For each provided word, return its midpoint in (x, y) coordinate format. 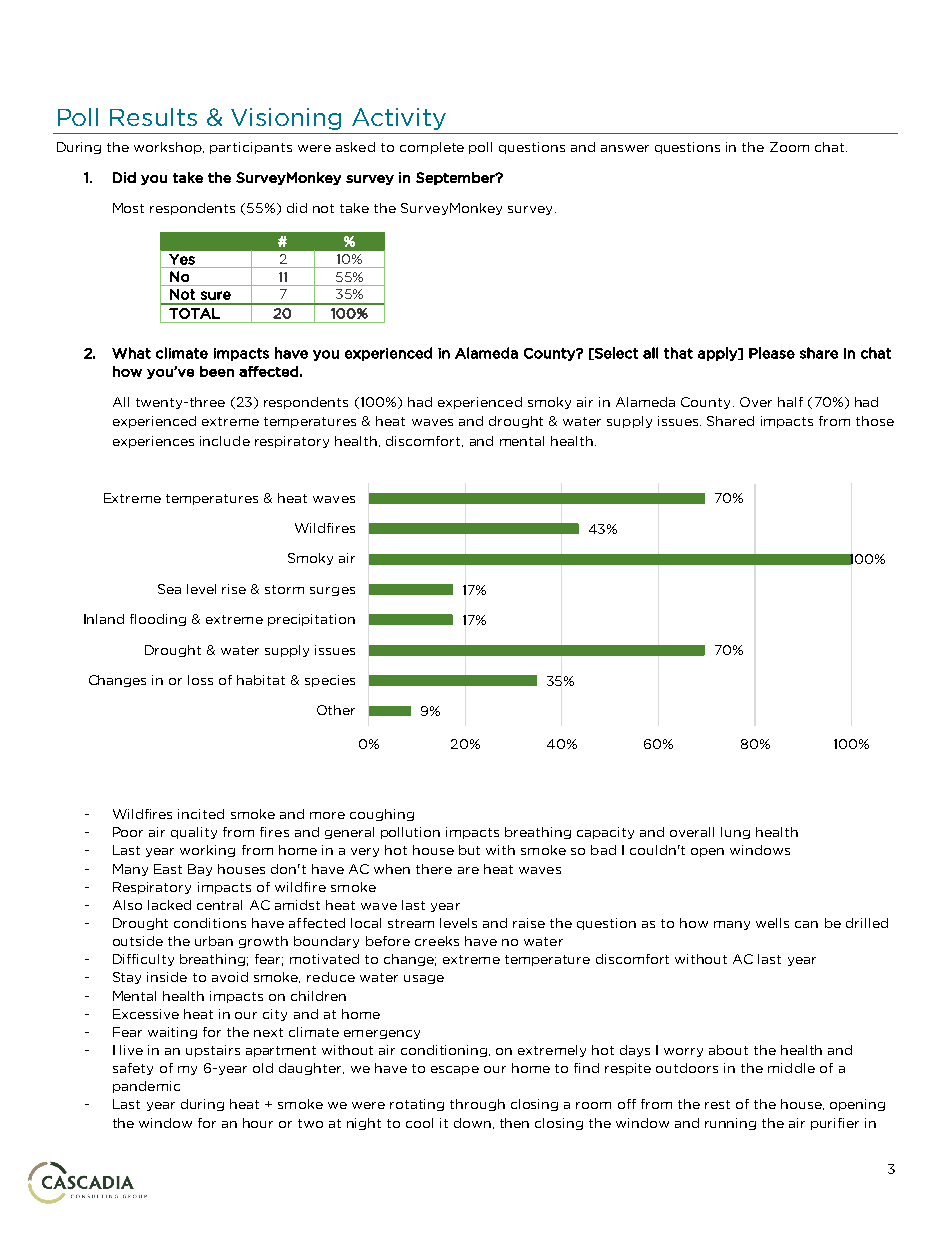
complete (432, 148)
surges (332, 591)
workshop (169, 148)
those (875, 421)
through (477, 1105)
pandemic (146, 1087)
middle (791, 1068)
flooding (158, 620)
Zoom (789, 147)
